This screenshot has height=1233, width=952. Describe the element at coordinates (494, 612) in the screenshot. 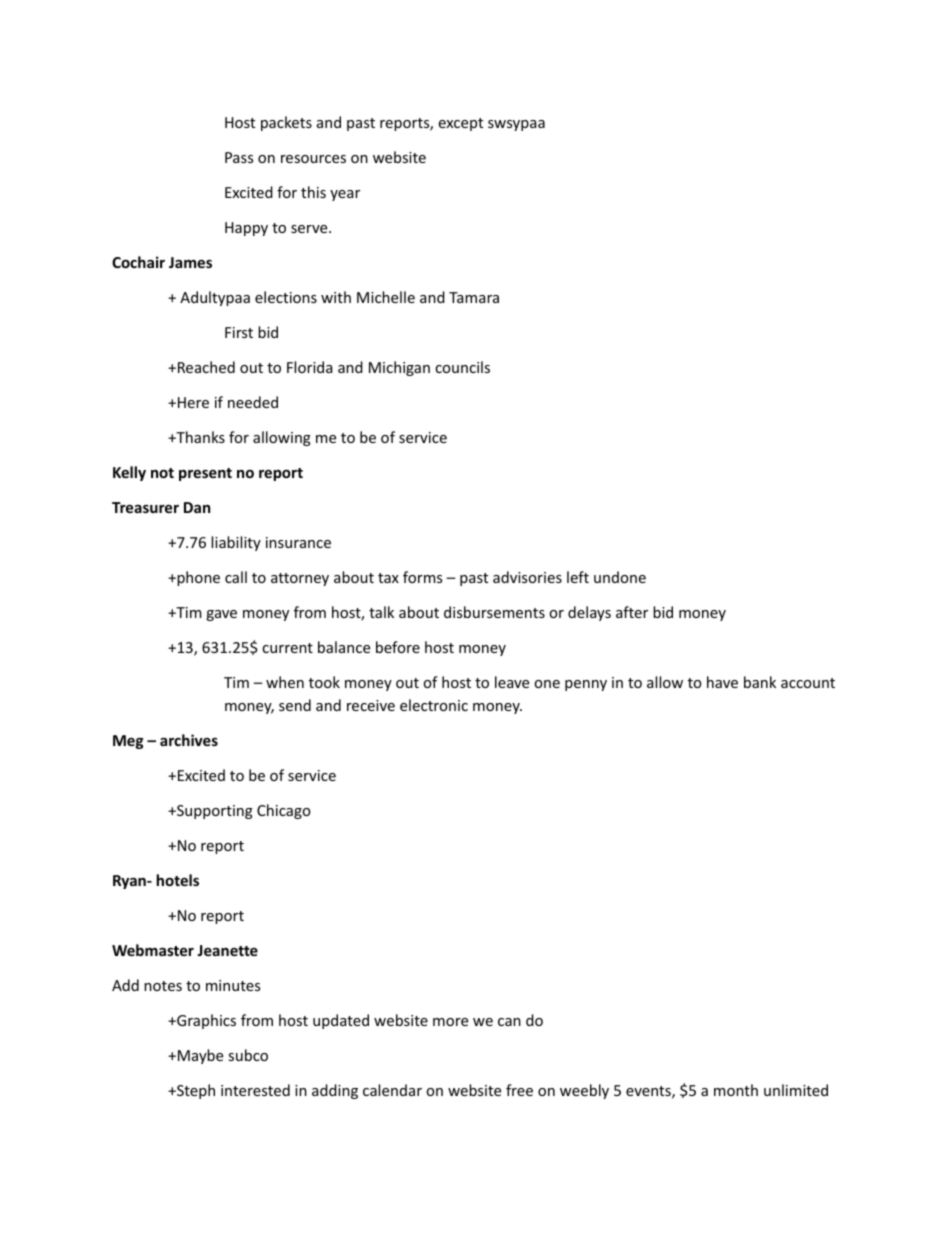

I see `disbursements` at that location.
